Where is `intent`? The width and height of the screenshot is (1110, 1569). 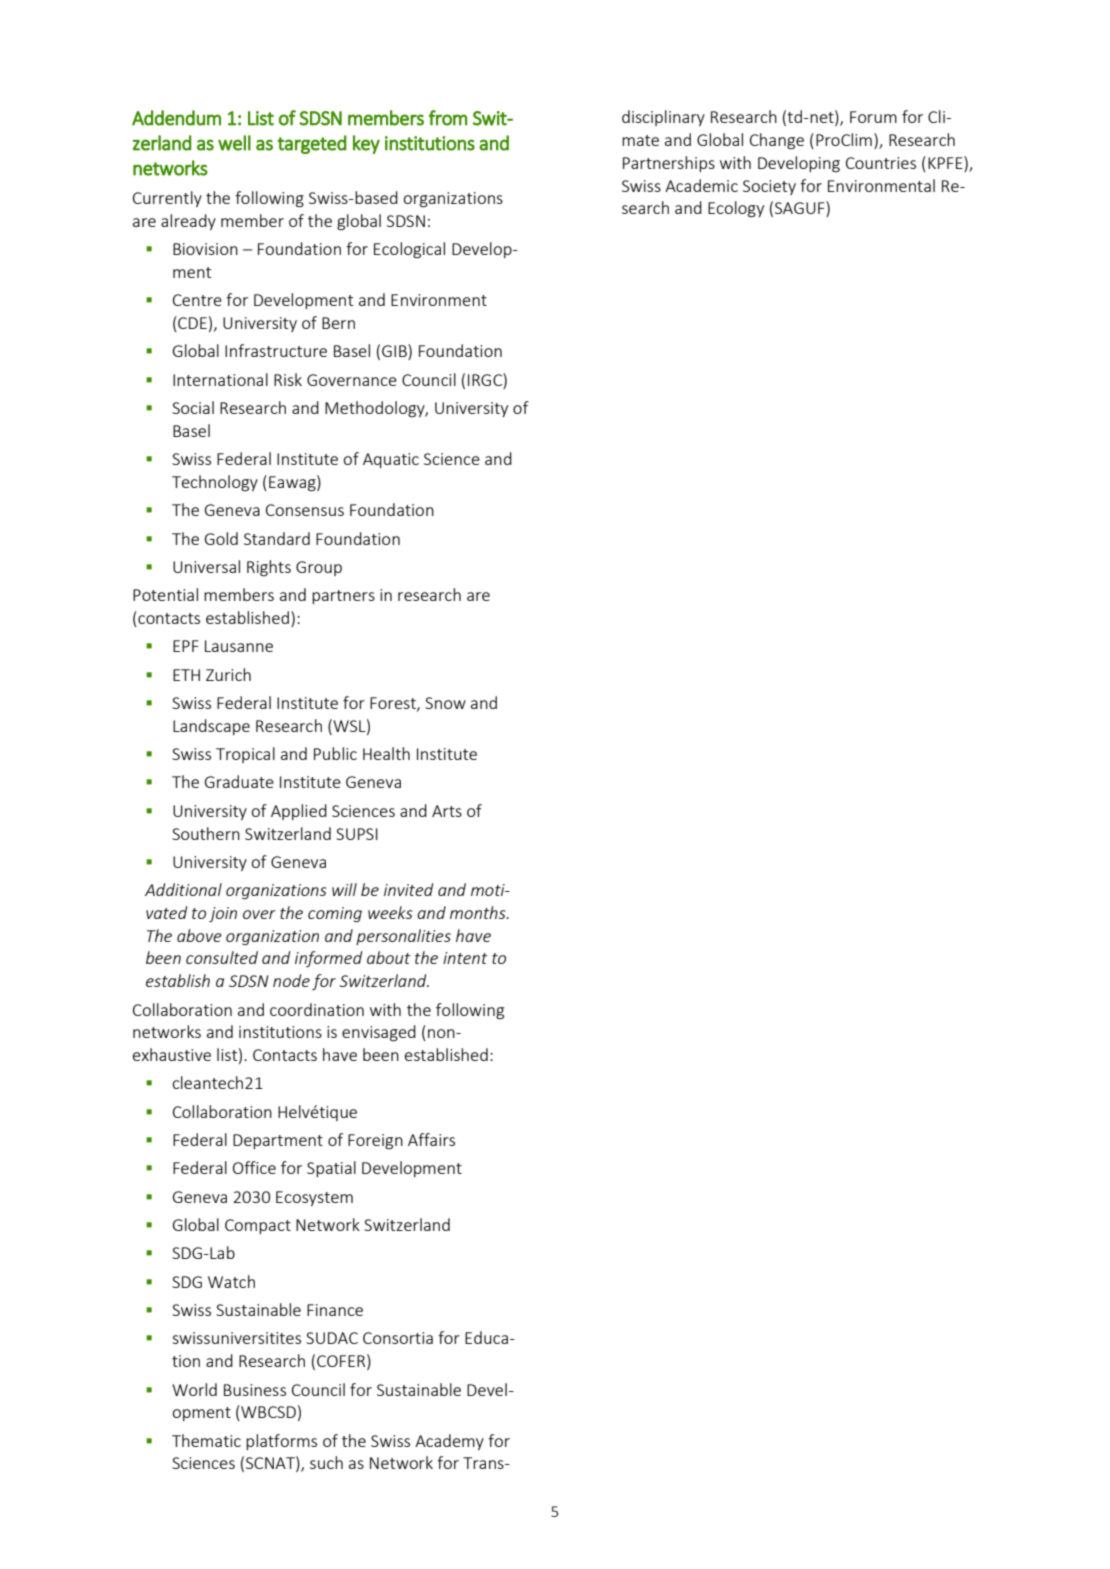 intent is located at coordinates (465, 958).
